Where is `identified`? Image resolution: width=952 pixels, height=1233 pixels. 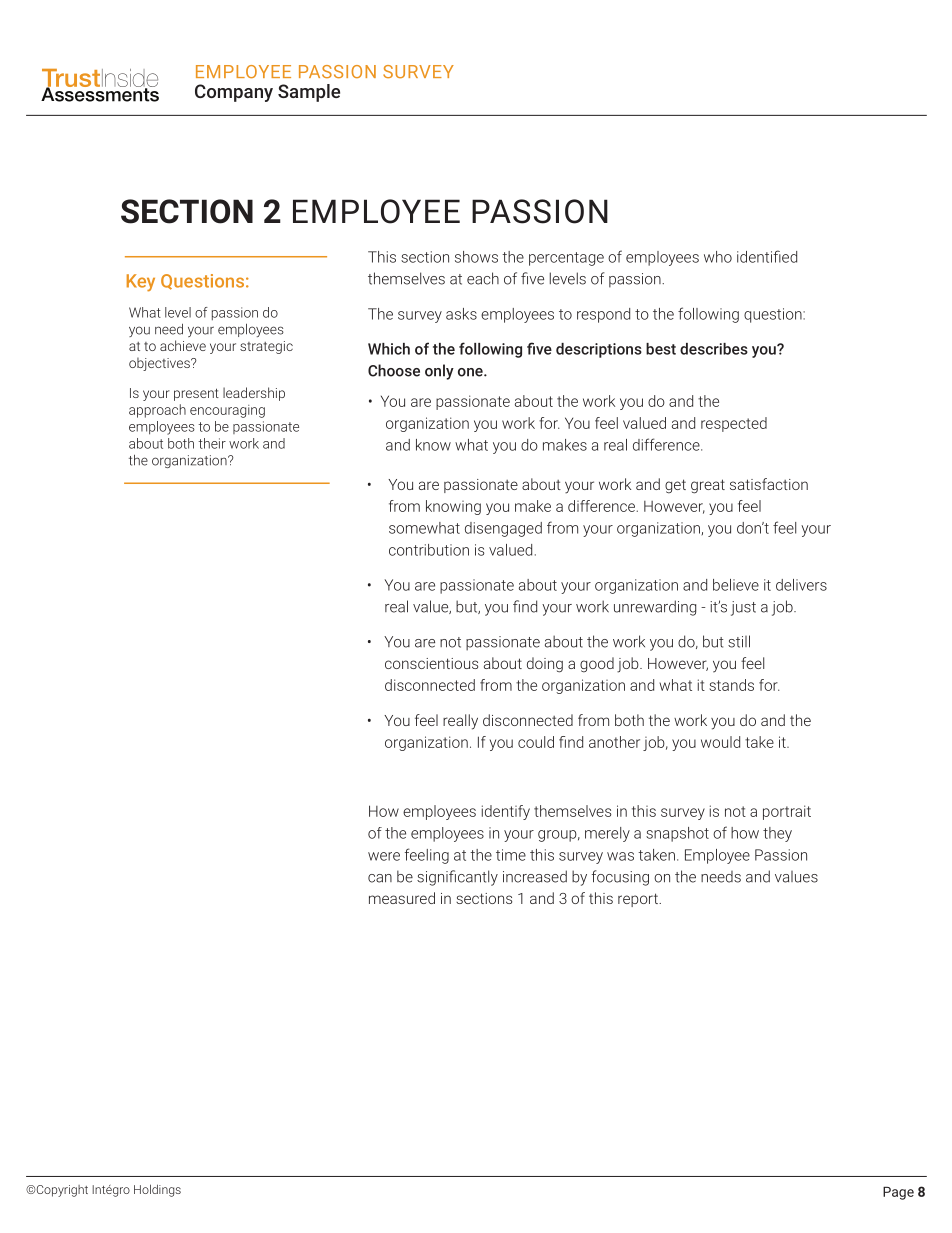
identified is located at coordinates (767, 256).
